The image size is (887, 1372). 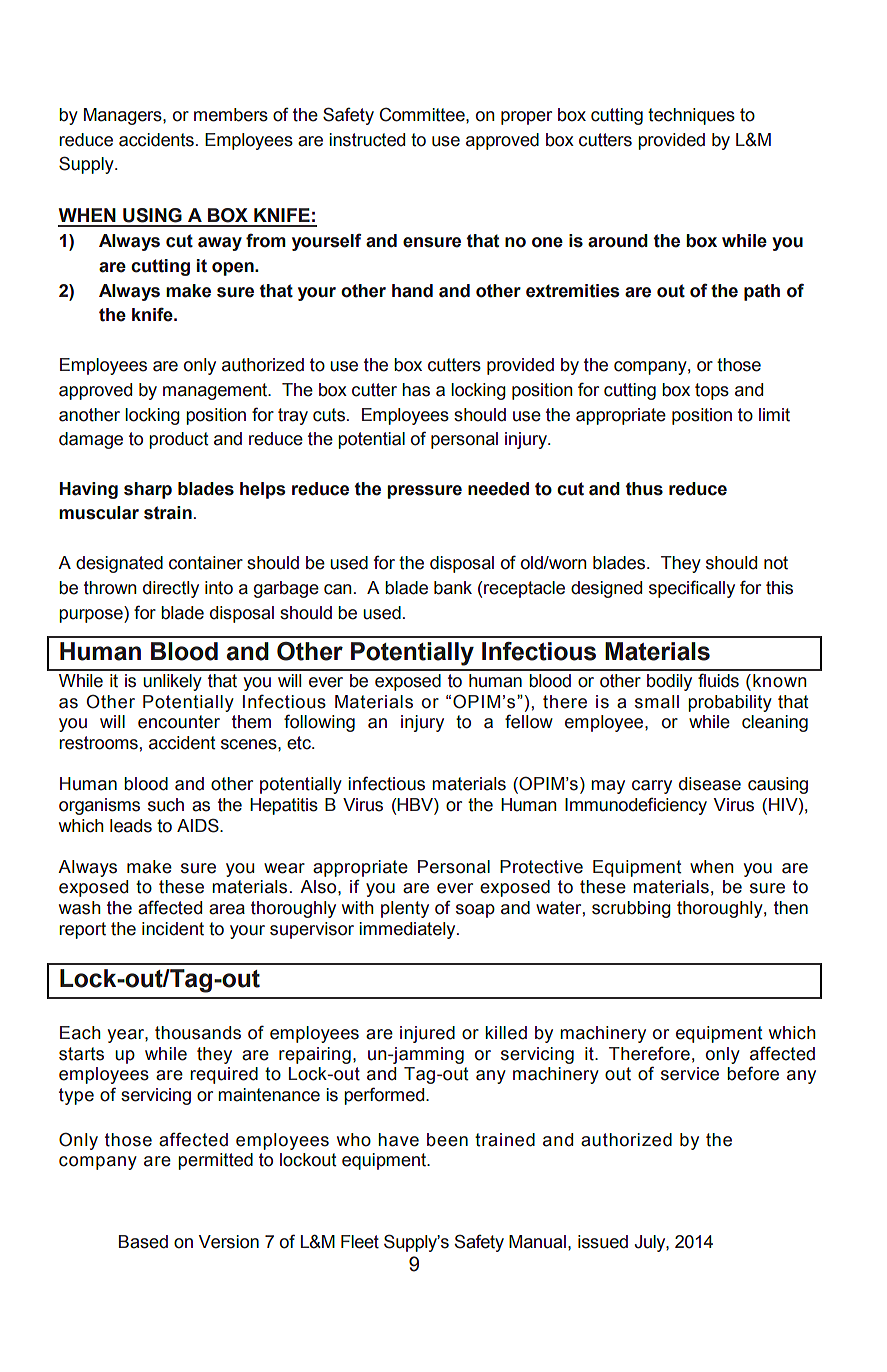 I want to click on tops, so click(x=712, y=391).
